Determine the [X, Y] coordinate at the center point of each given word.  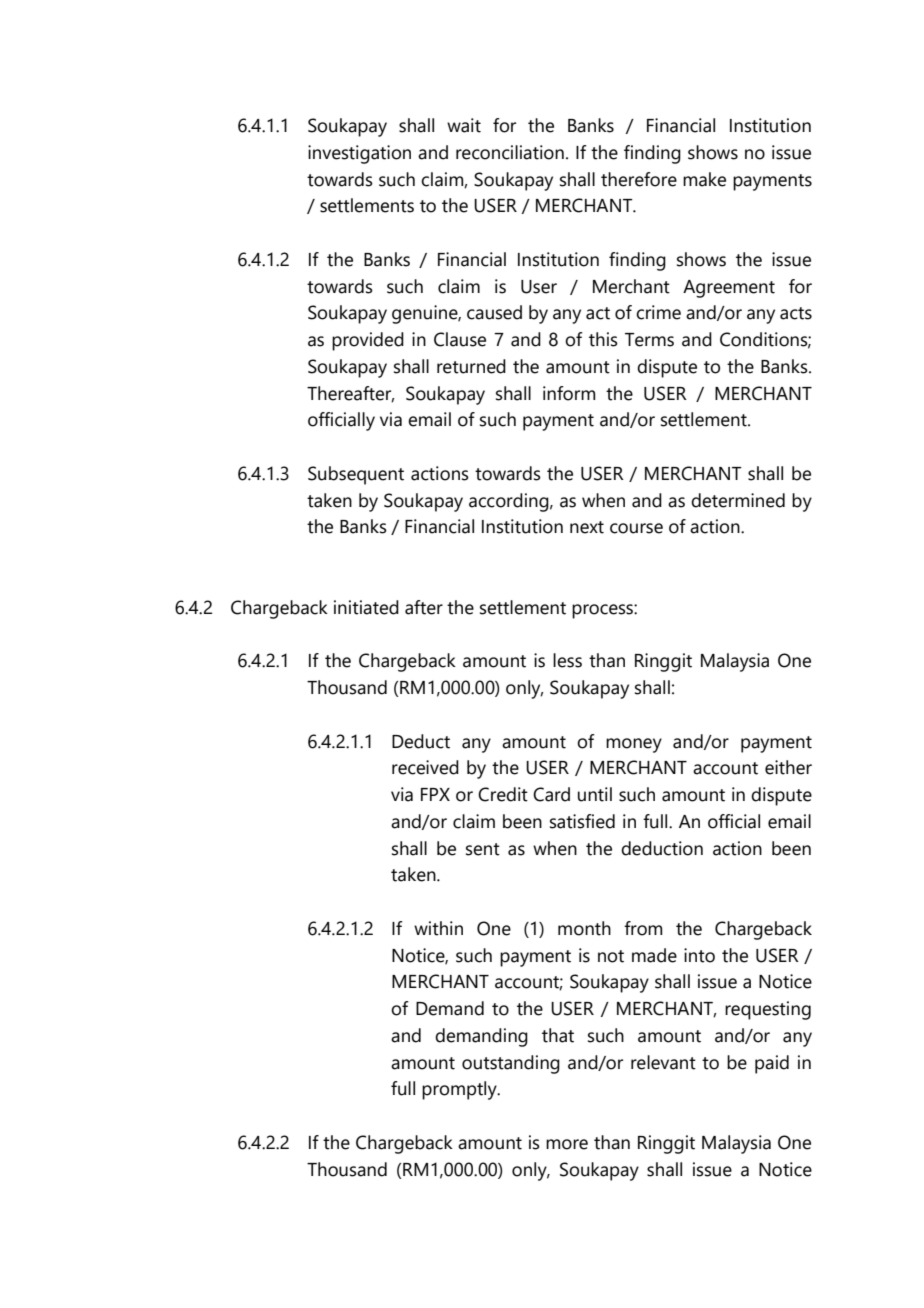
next [587, 527]
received [425, 767]
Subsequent [356, 475]
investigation [359, 154]
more [567, 1144]
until [595, 794]
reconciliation [510, 152]
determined [738, 500]
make [704, 179]
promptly [460, 1090]
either [788, 767]
